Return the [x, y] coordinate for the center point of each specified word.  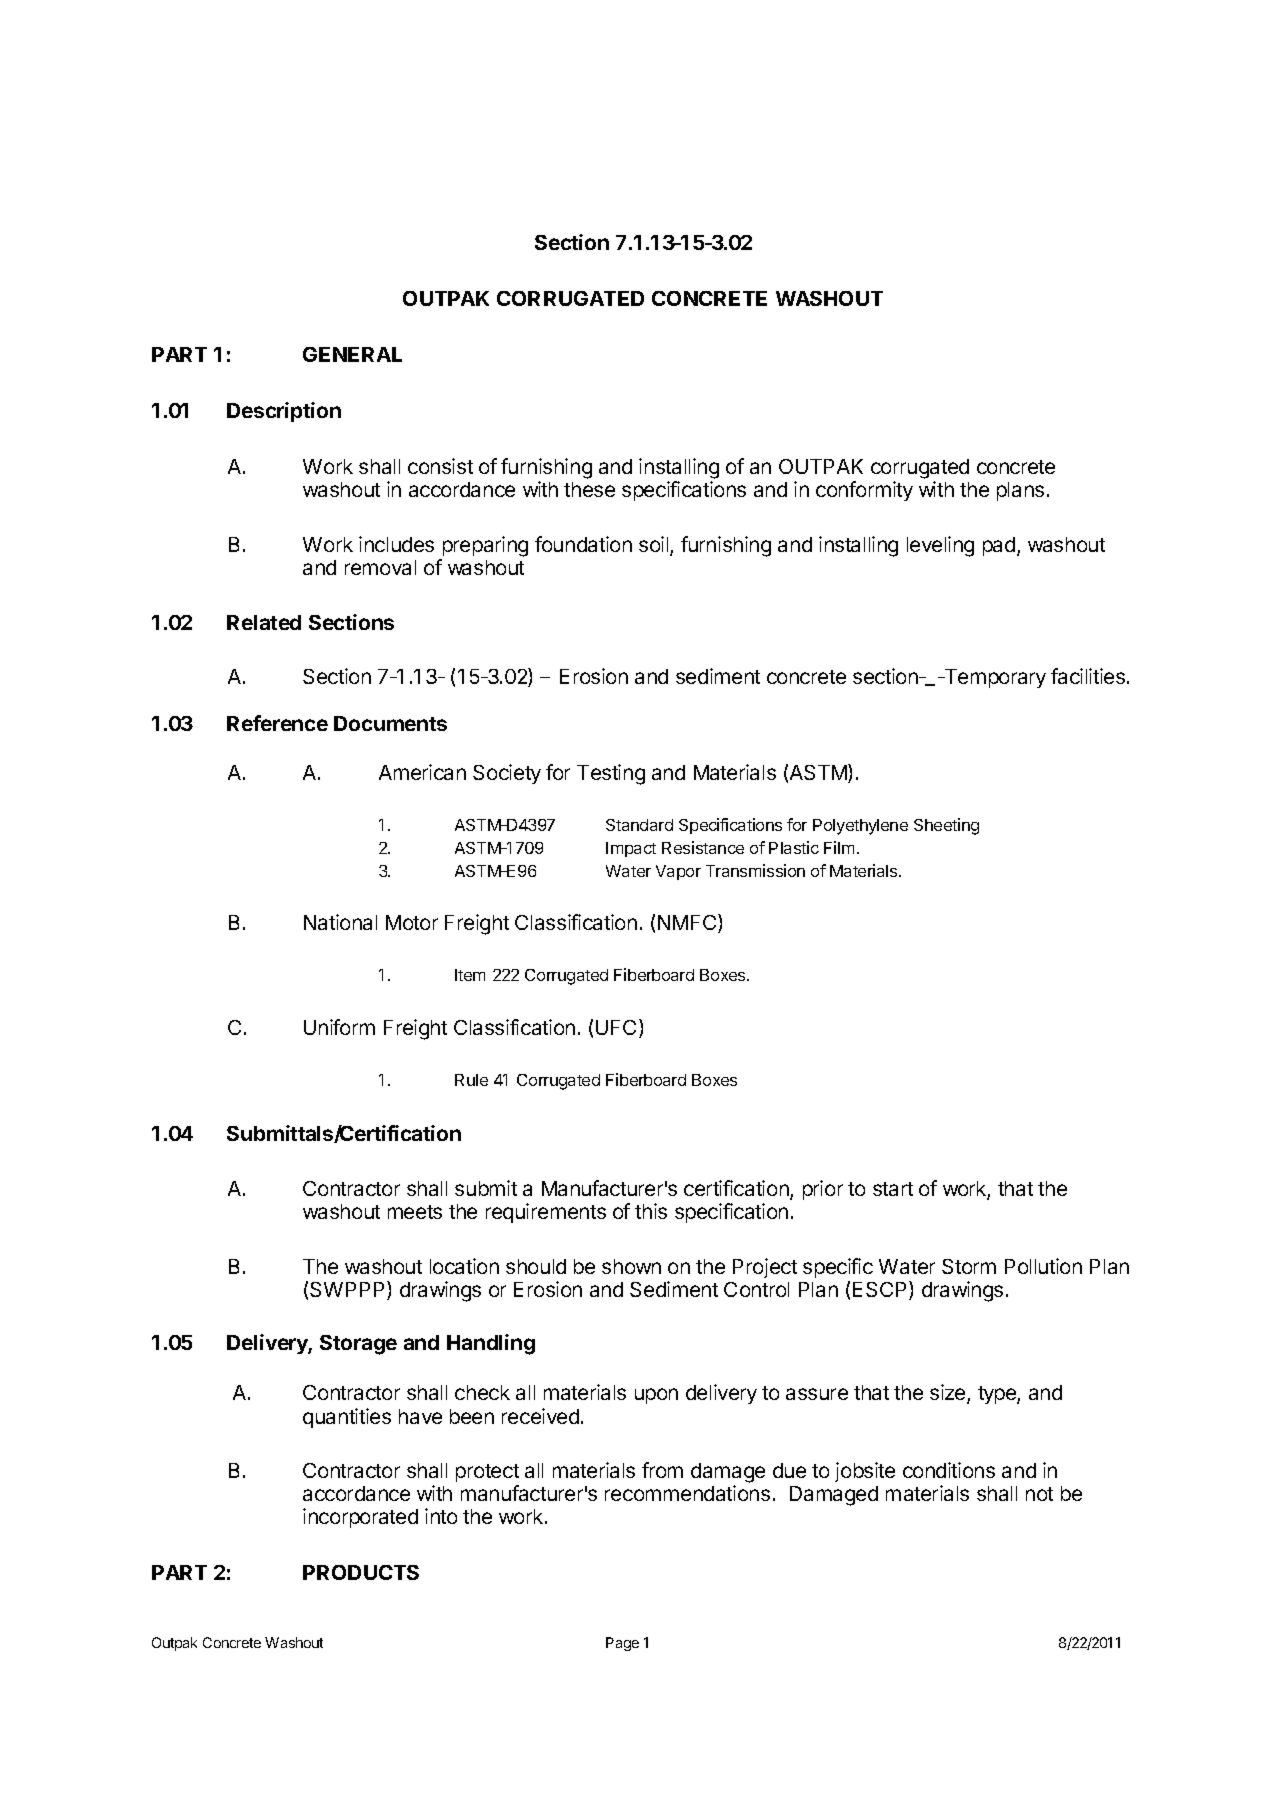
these [589, 489]
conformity [864, 491]
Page [622, 1644]
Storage [358, 1345]
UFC [618, 1028]
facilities [1088, 676]
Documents [390, 723]
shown [631, 1266]
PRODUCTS [361, 1572]
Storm [969, 1266]
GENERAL [352, 354]
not [1039, 1494]
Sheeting [946, 826]
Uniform [339, 1027]
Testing [611, 774]
